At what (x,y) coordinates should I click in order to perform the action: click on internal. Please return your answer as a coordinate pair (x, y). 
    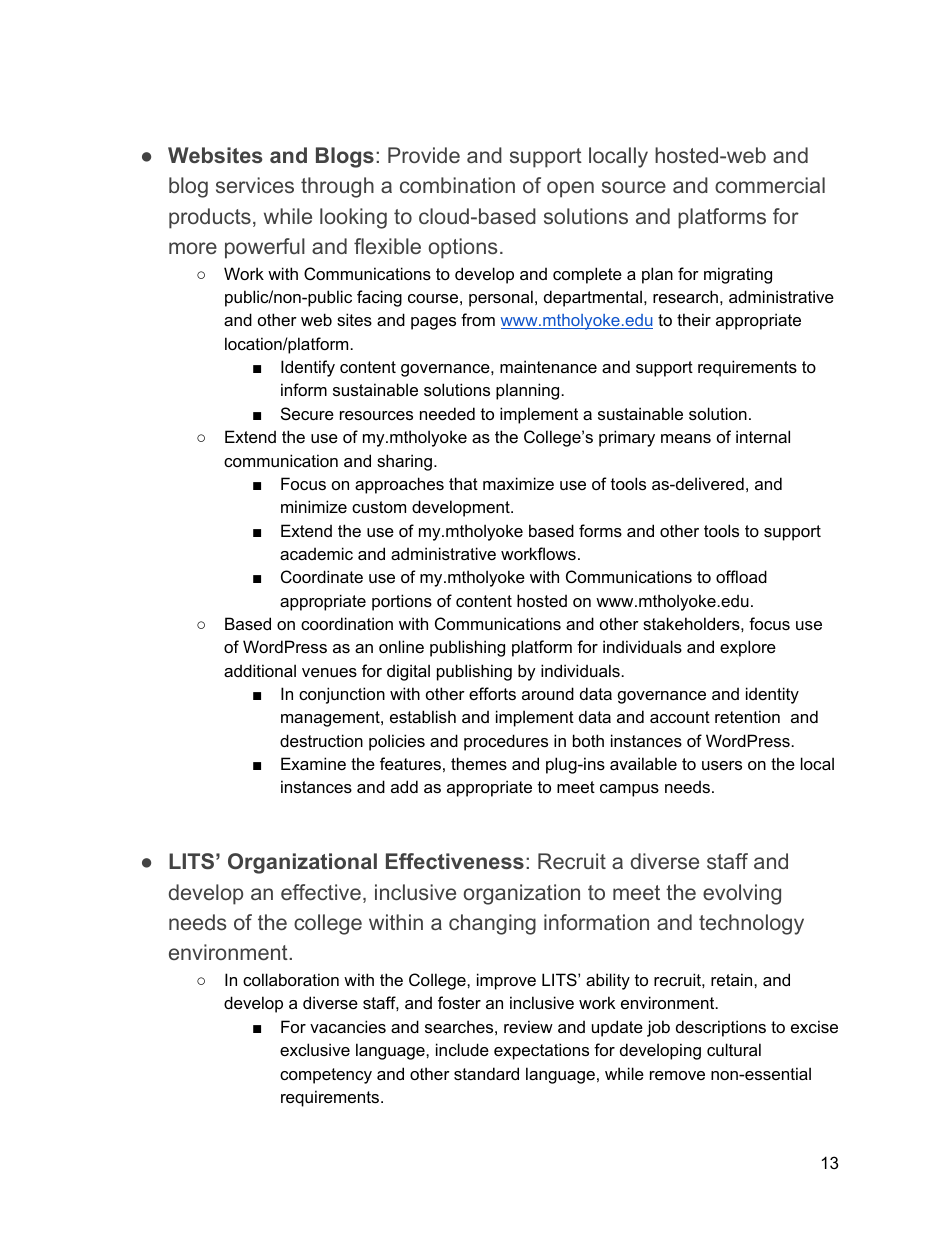
    Looking at the image, I should click on (763, 436).
